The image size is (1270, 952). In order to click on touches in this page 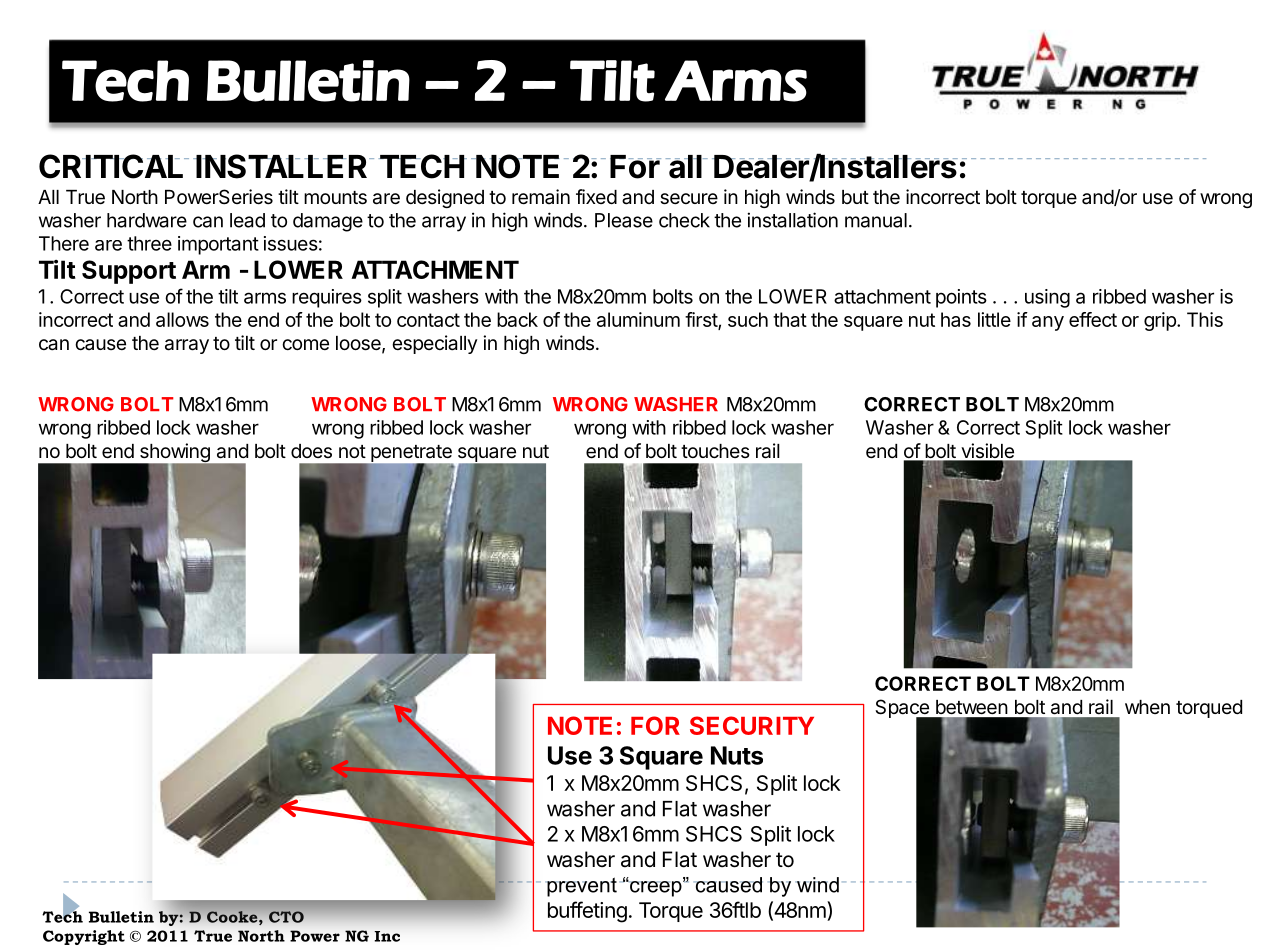, I will do `click(715, 451)`.
